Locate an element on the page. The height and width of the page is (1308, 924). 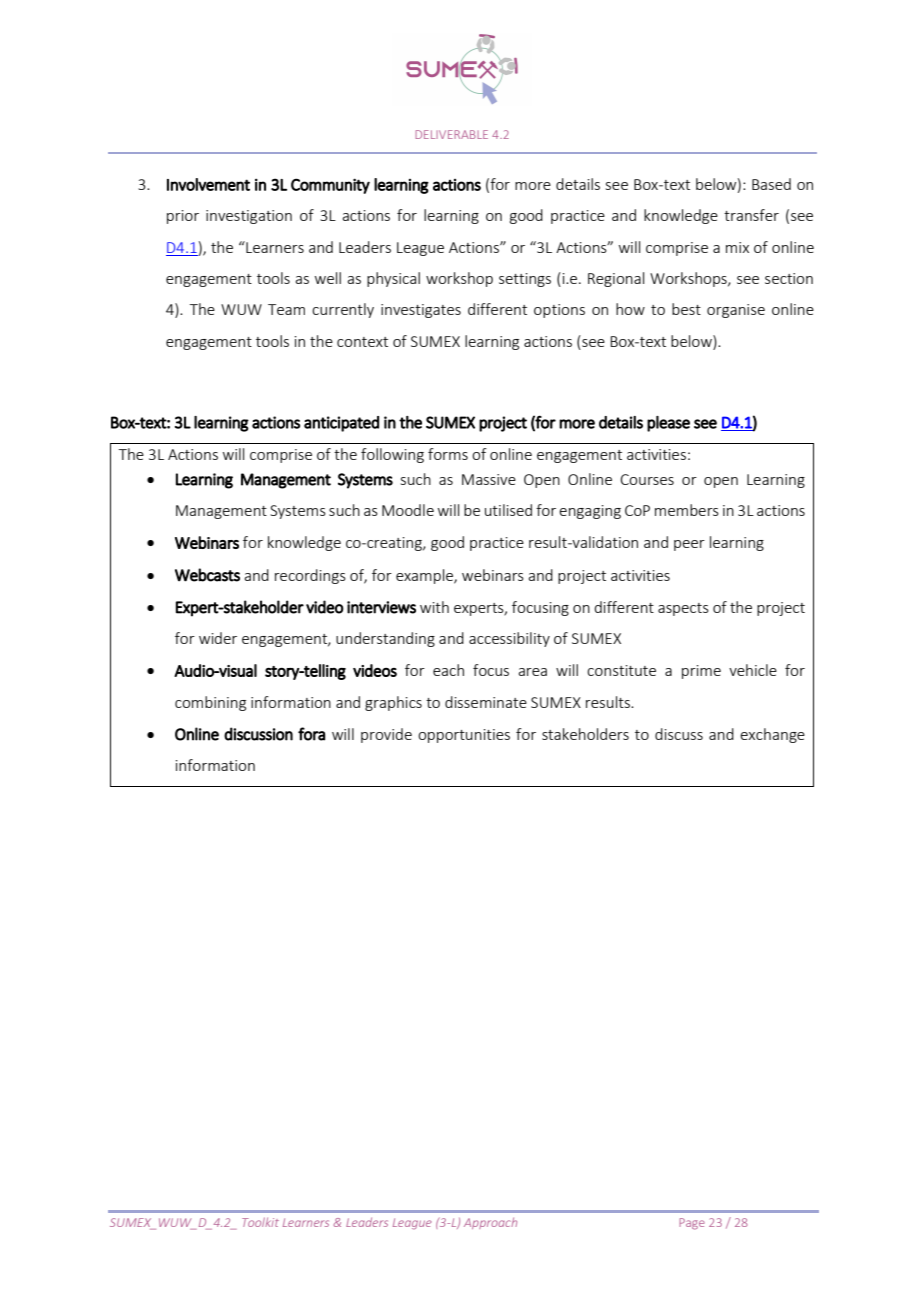
Page is located at coordinates (692, 1224).
